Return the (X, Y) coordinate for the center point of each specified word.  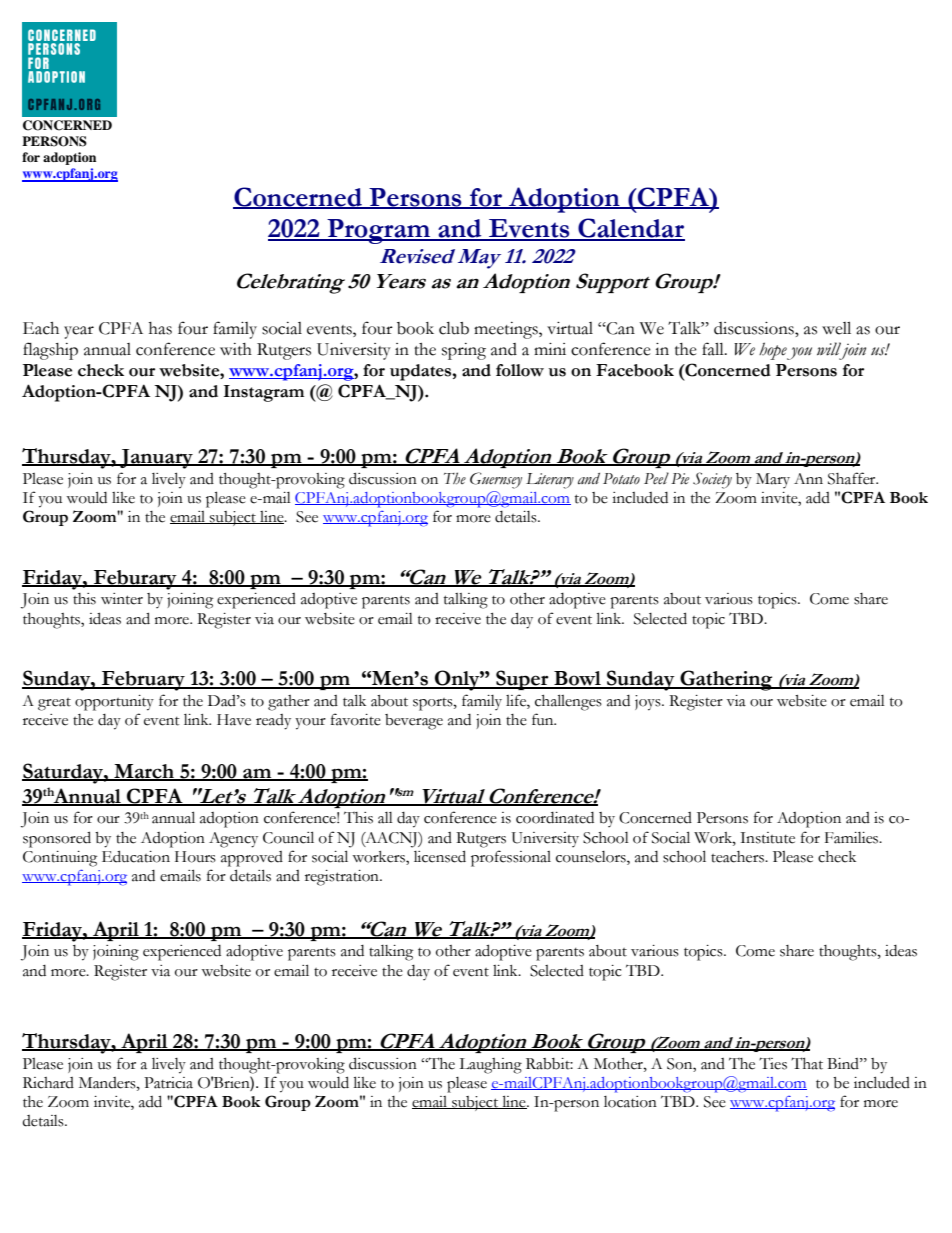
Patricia (168, 1083)
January (156, 459)
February (143, 681)
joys (649, 703)
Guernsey (496, 480)
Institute (767, 838)
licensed (440, 856)
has (160, 328)
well (836, 328)
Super (522, 680)
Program (379, 231)
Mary (773, 480)
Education (136, 856)
